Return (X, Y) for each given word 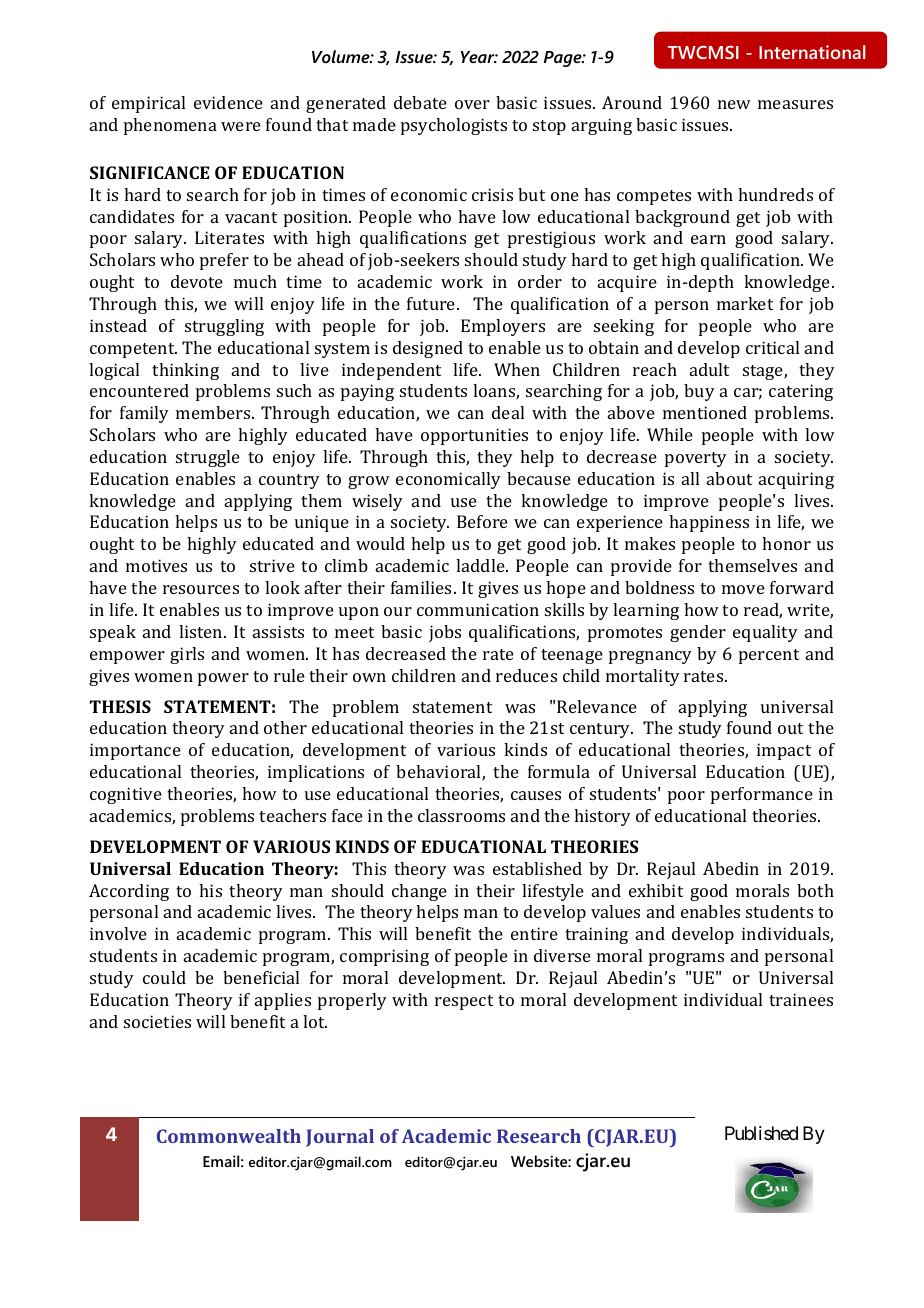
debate (420, 102)
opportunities (474, 436)
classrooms (461, 815)
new (734, 104)
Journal (340, 1138)
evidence (228, 102)
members (214, 412)
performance (762, 795)
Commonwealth (229, 1136)
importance (135, 751)
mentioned (705, 412)
